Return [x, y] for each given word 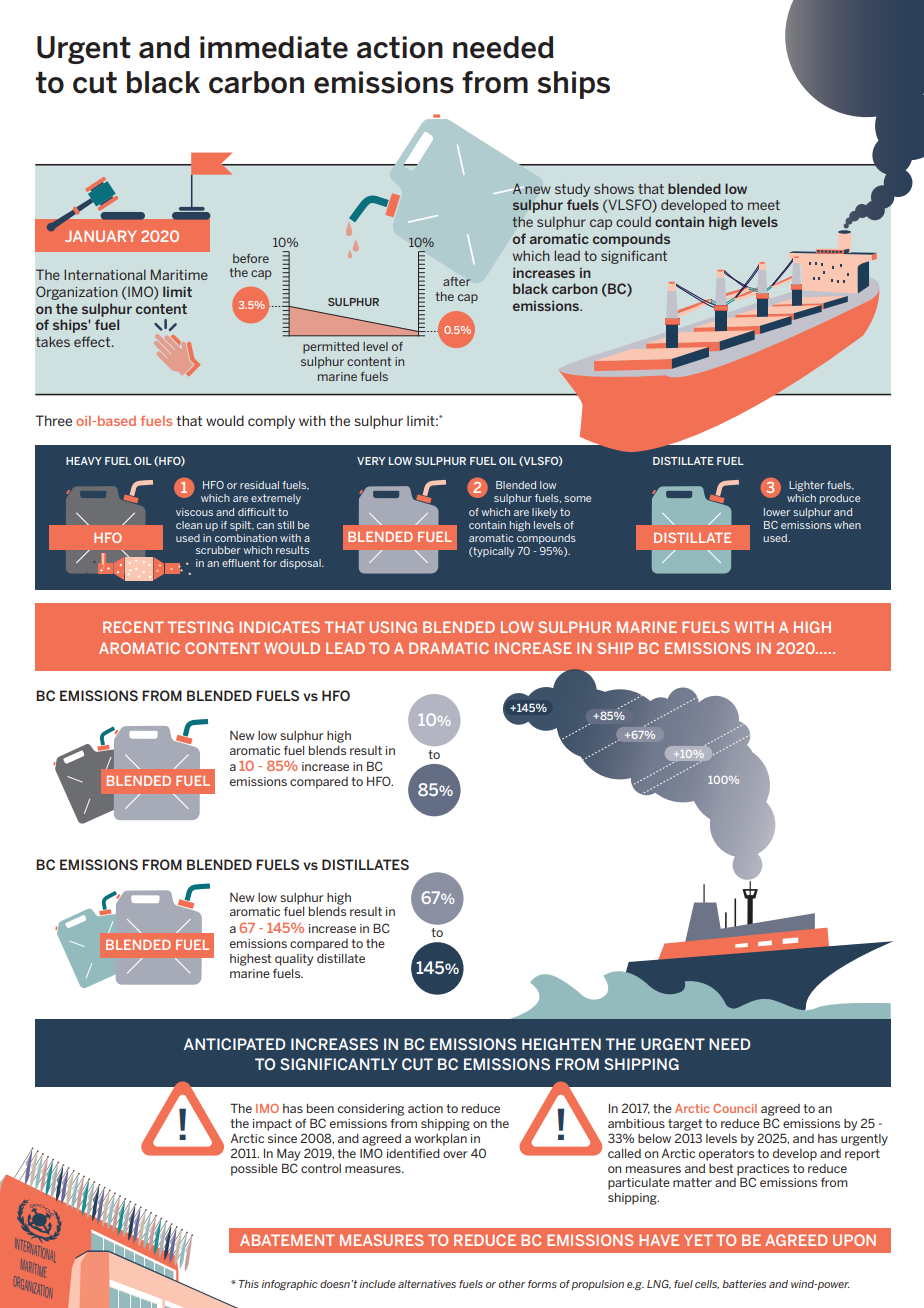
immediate [274, 47]
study [572, 190]
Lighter [806, 486]
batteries [744, 1284]
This [249, 1284]
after [457, 281]
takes [53, 341]
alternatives [427, 1284]
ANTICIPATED [235, 1044]
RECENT [133, 627]
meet [764, 205]
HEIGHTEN [561, 1044]
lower [777, 512]
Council [735, 1108]
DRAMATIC [449, 648]
